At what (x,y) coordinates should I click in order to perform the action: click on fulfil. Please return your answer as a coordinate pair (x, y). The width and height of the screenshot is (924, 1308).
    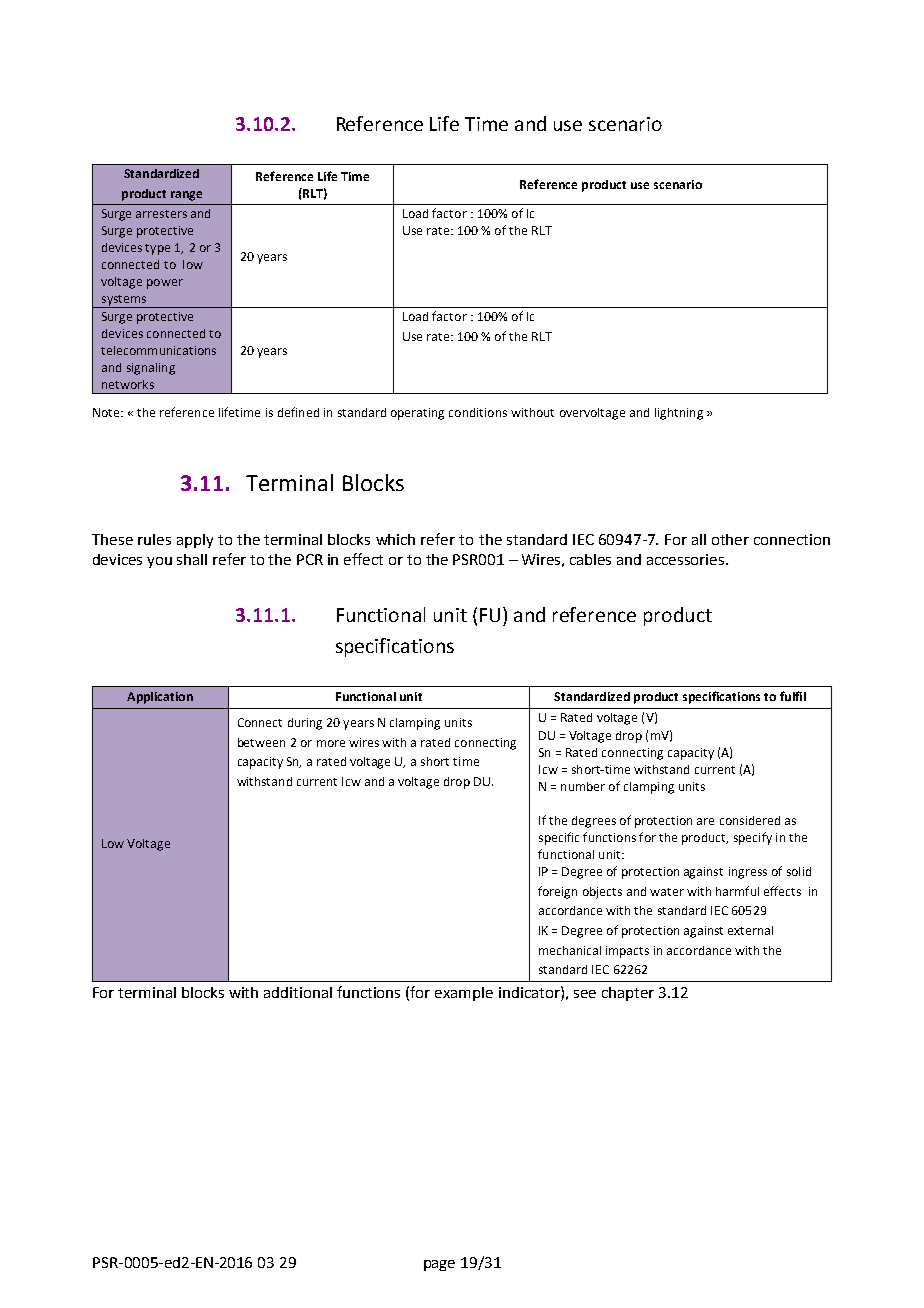
    Looking at the image, I should click on (793, 696).
